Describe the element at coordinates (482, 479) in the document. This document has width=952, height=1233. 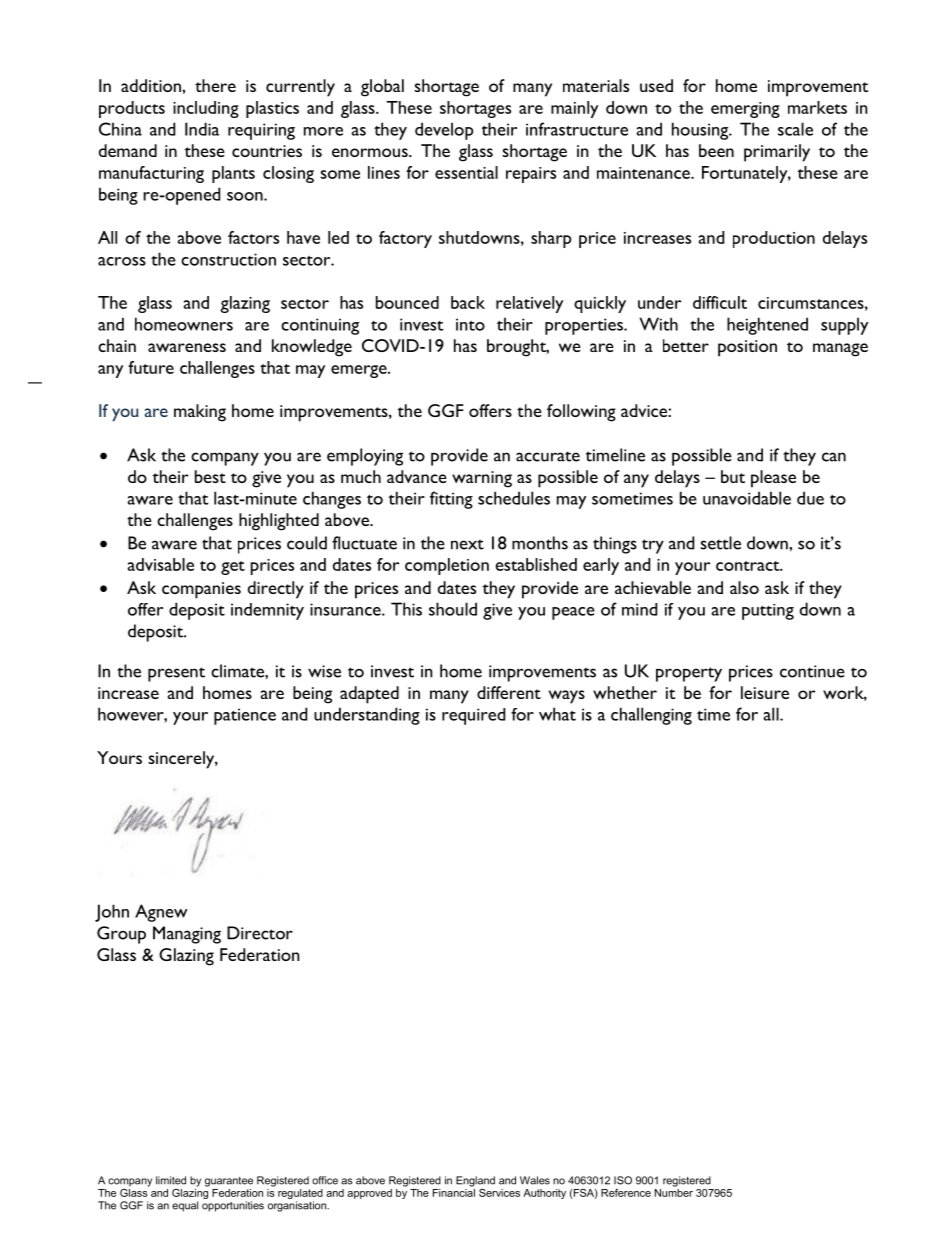
I see `warning` at that location.
